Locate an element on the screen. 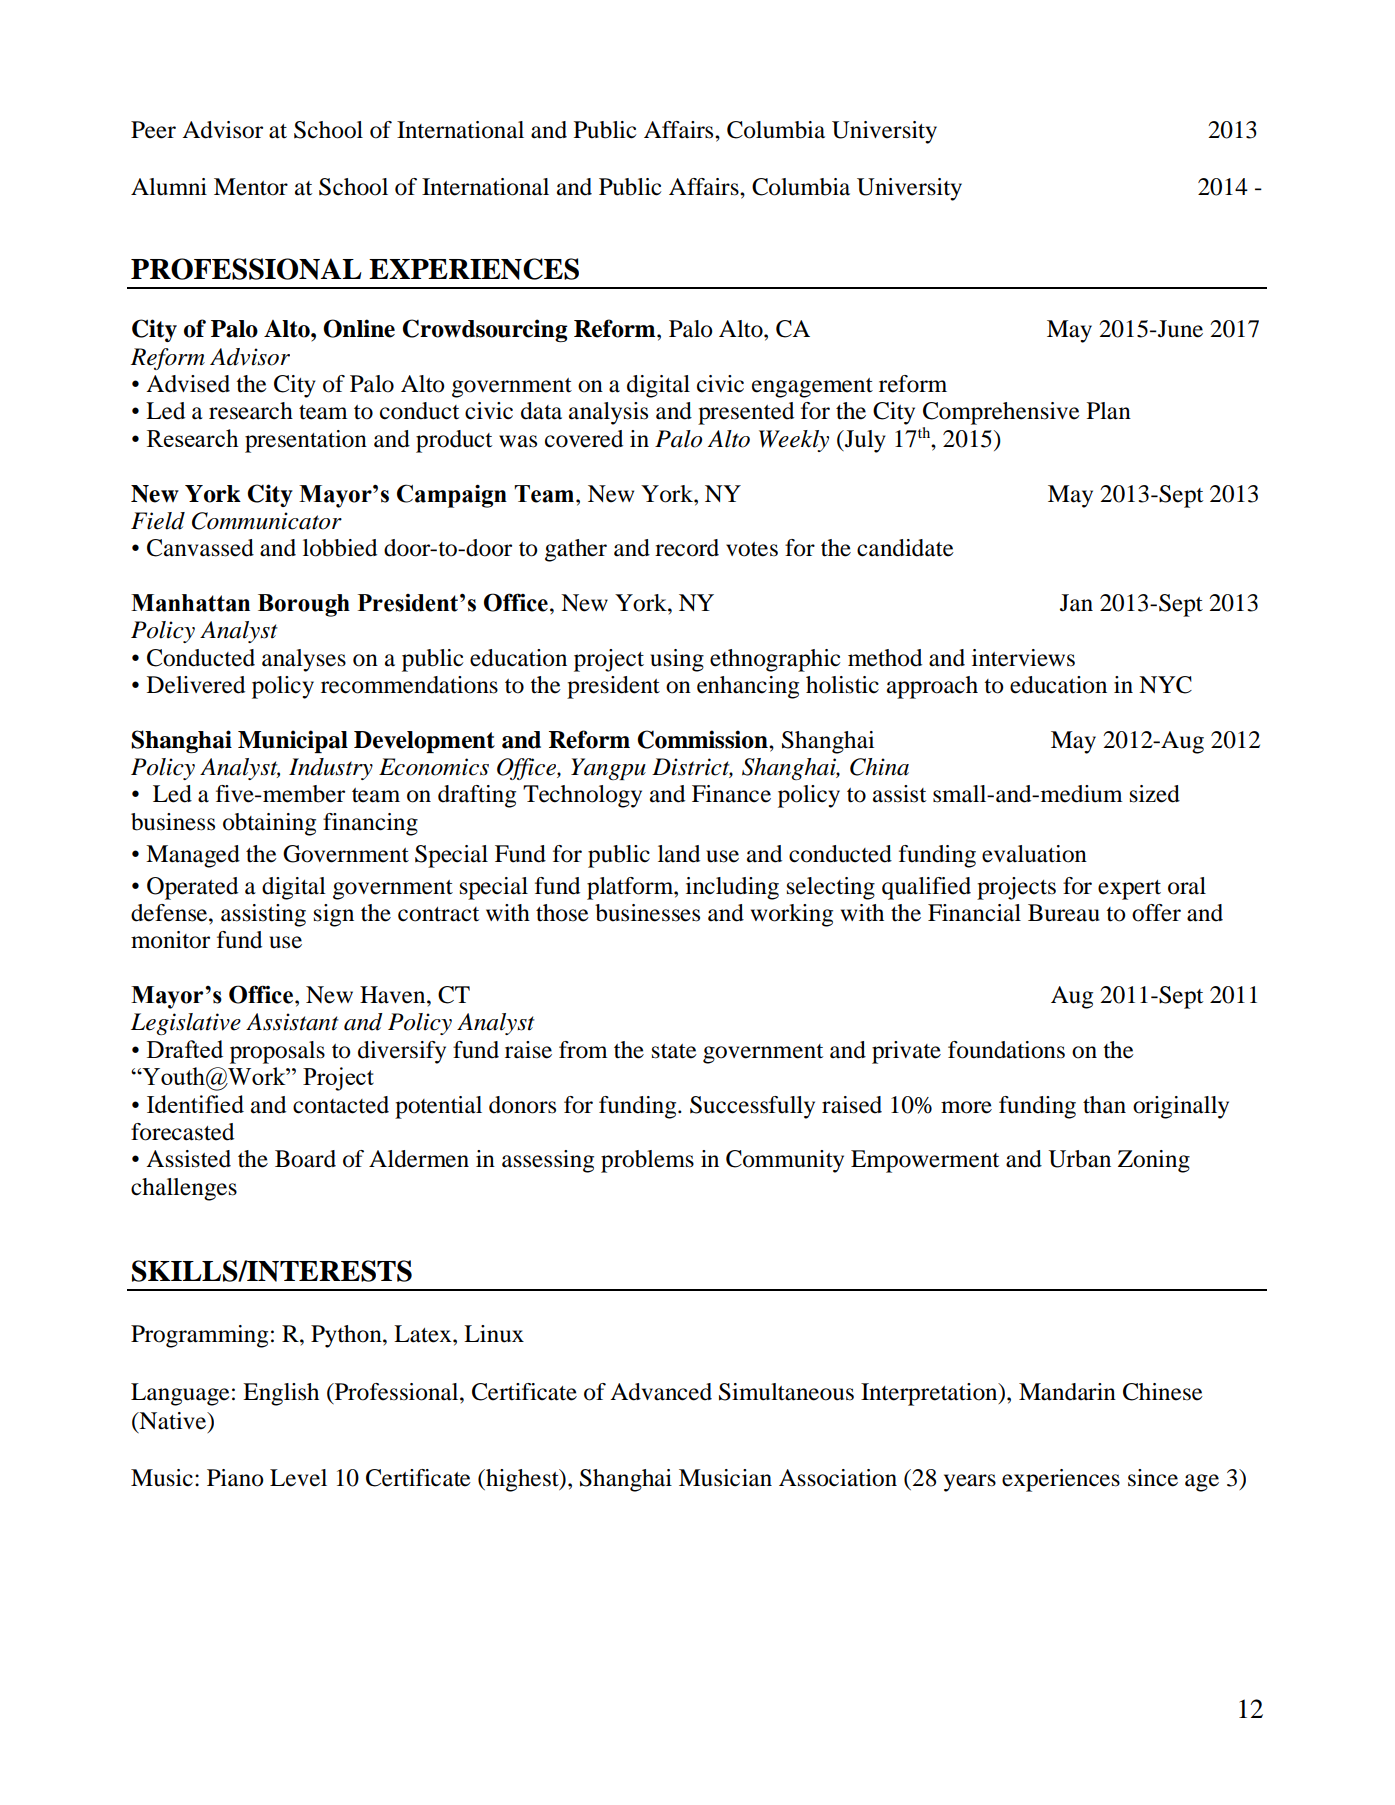 This screenshot has height=1805, width=1395. Level is located at coordinates (298, 1478).
